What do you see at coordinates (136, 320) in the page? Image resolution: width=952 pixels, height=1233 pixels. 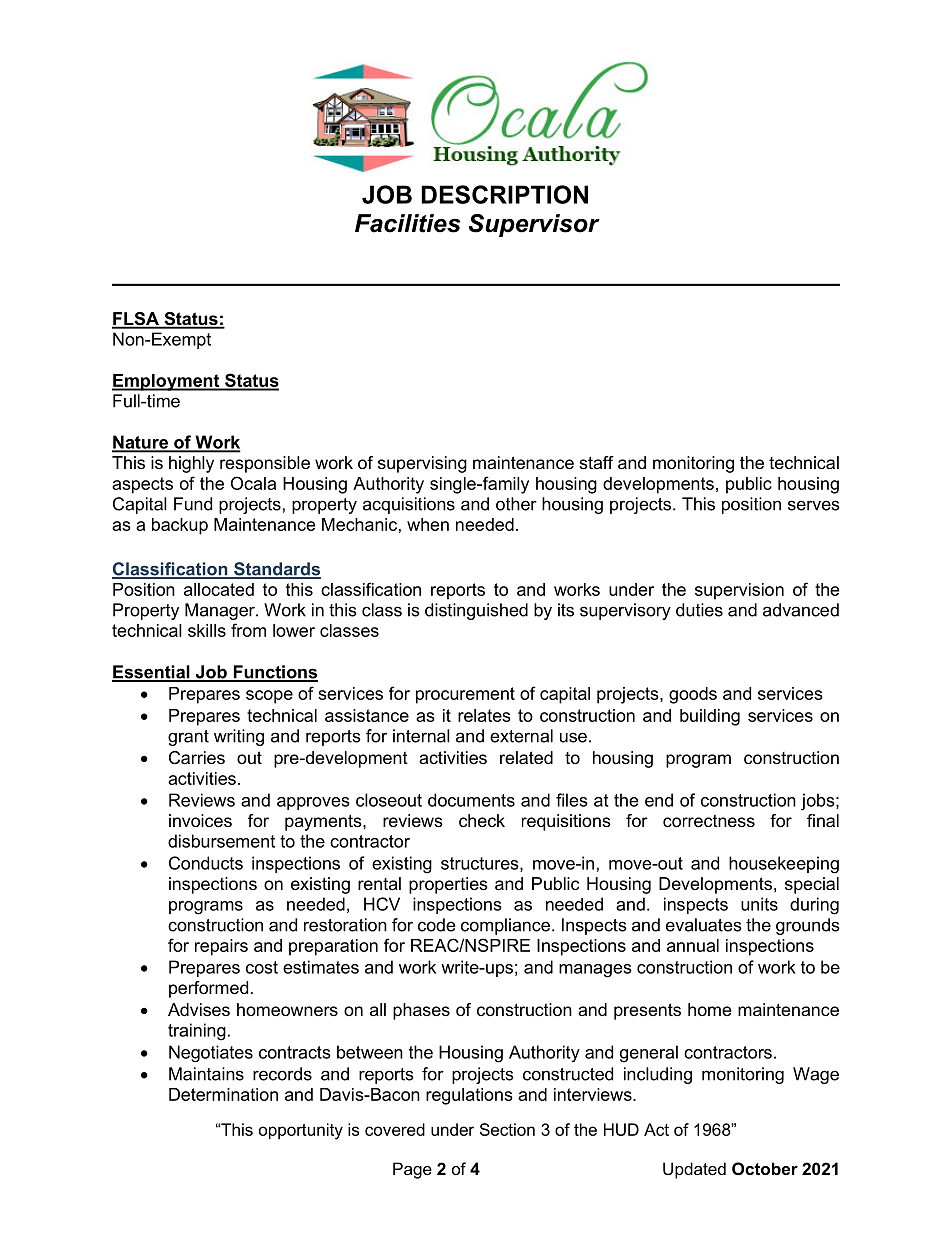 I see `FLSA` at bounding box center [136, 320].
